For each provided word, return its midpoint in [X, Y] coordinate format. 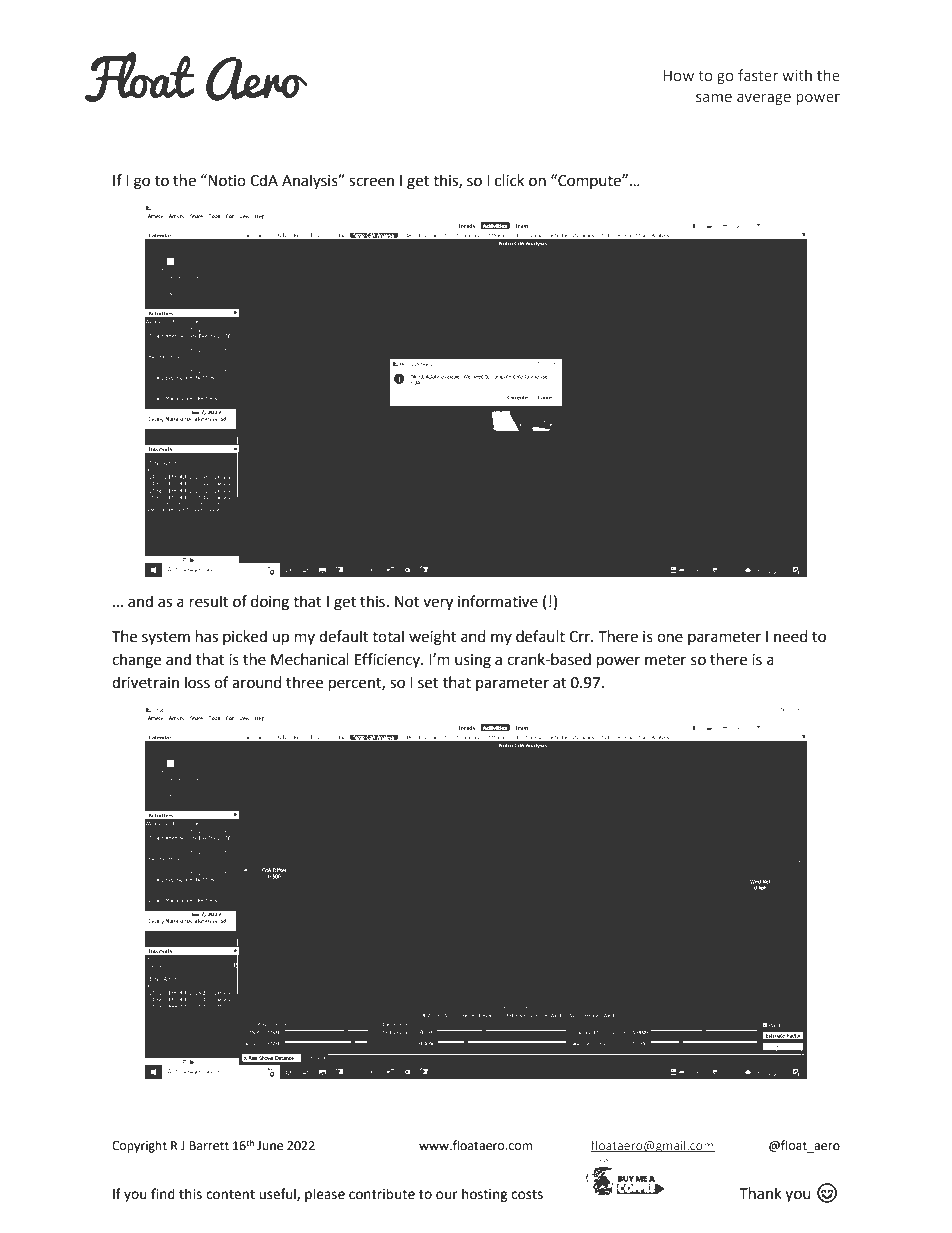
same [714, 97]
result [209, 601]
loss [197, 682]
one [670, 638]
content [230, 1195]
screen [371, 182]
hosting [485, 1195]
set [428, 683]
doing [270, 603]
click [509, 180]
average [764, 99]
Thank [760, 1193]
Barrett [209, 1146]
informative [498, 601]
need [791, 636]
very [438, 604]
